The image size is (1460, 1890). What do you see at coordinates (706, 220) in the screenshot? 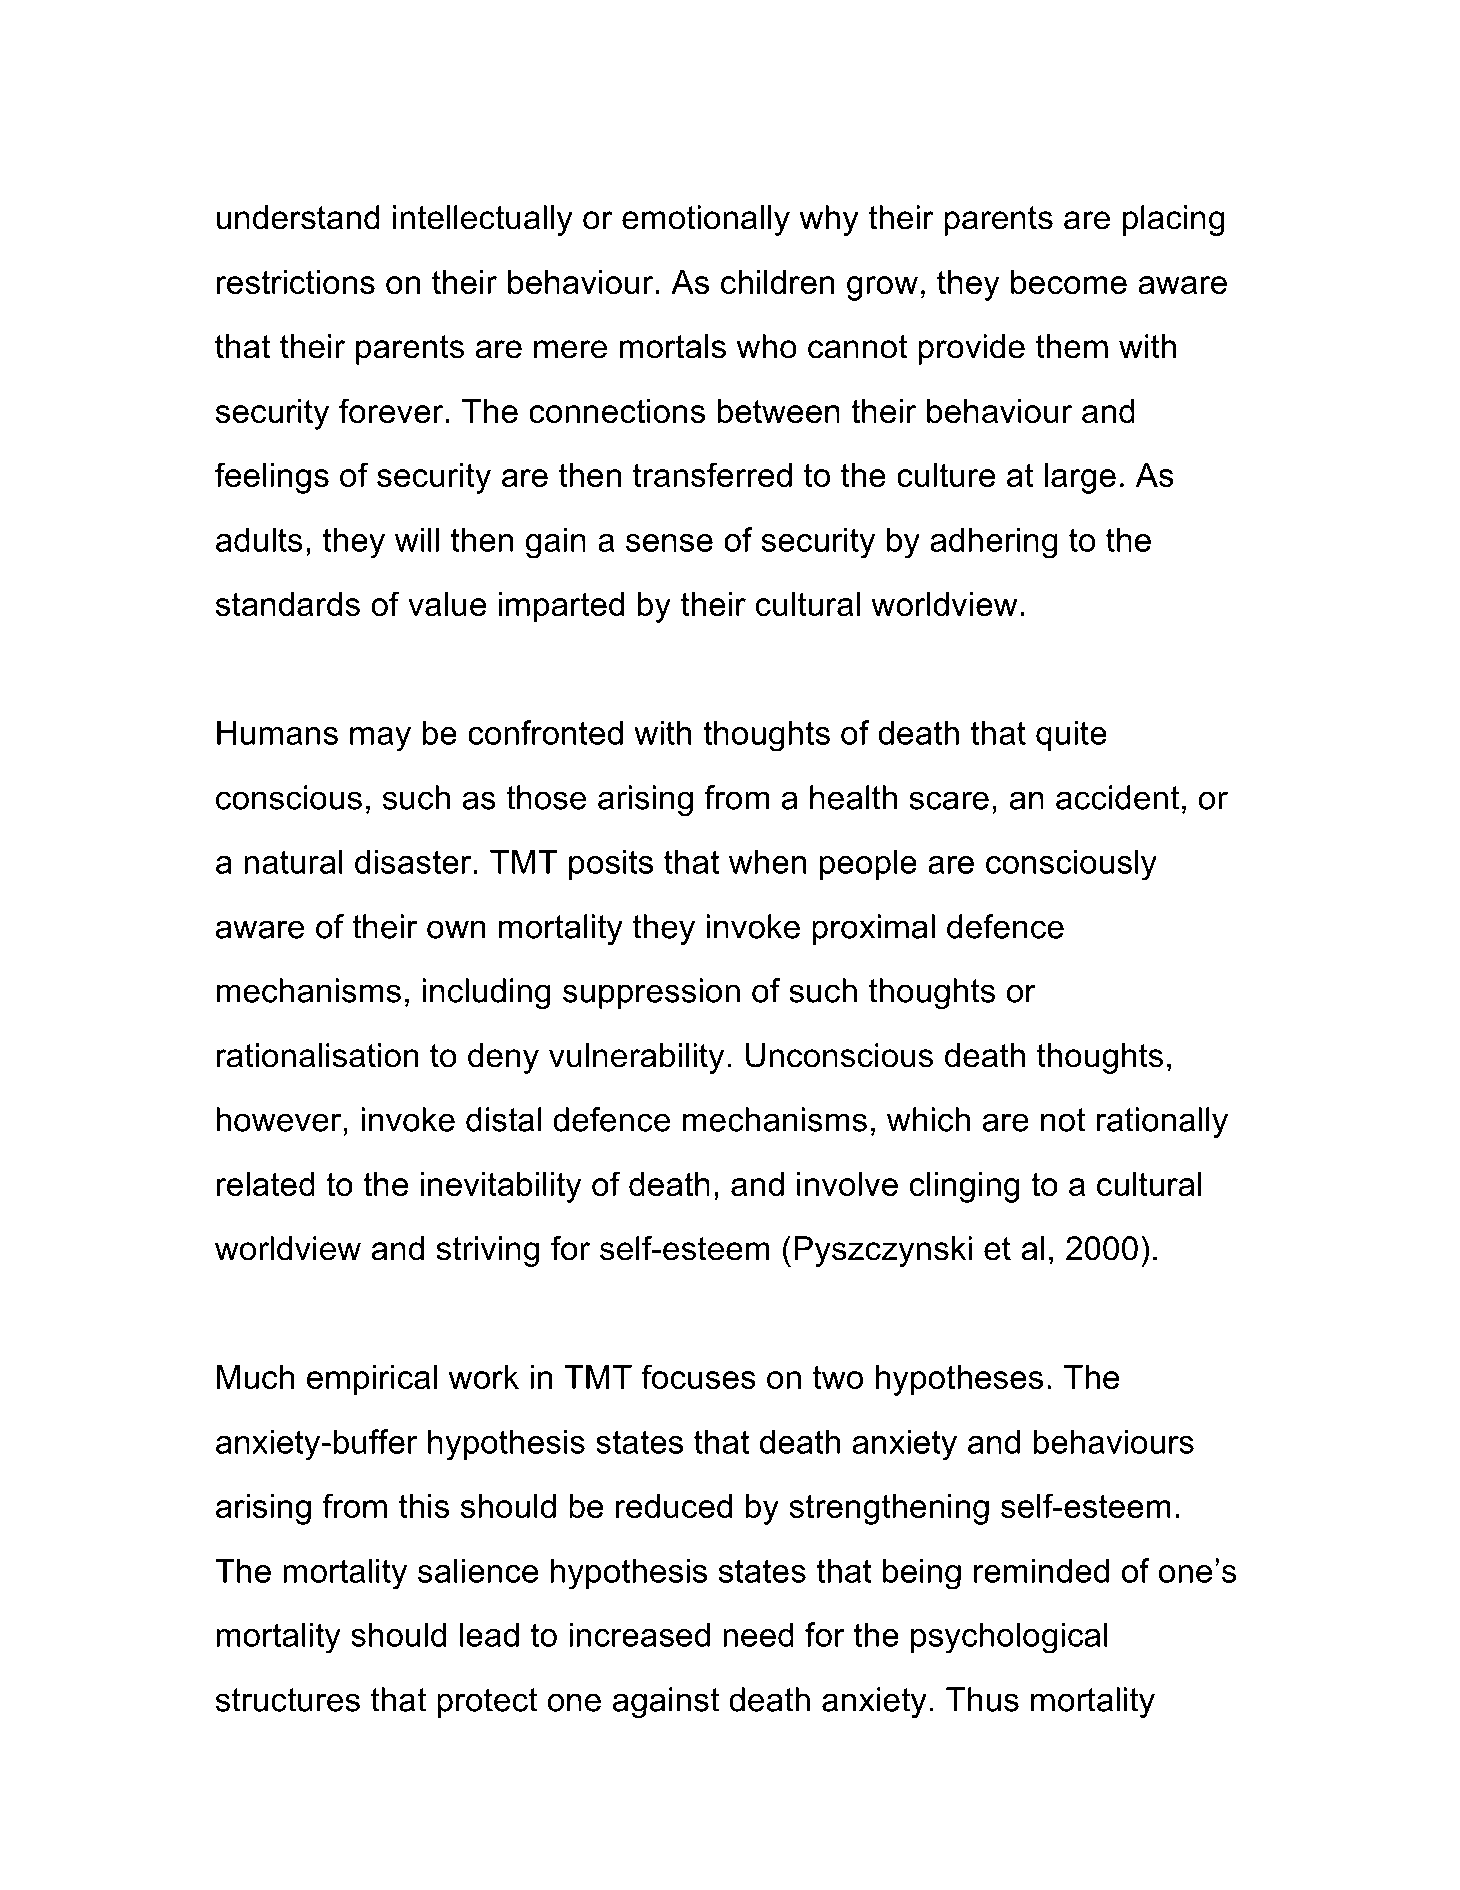
I see `emotionally` at bounding box center [706, 220].
